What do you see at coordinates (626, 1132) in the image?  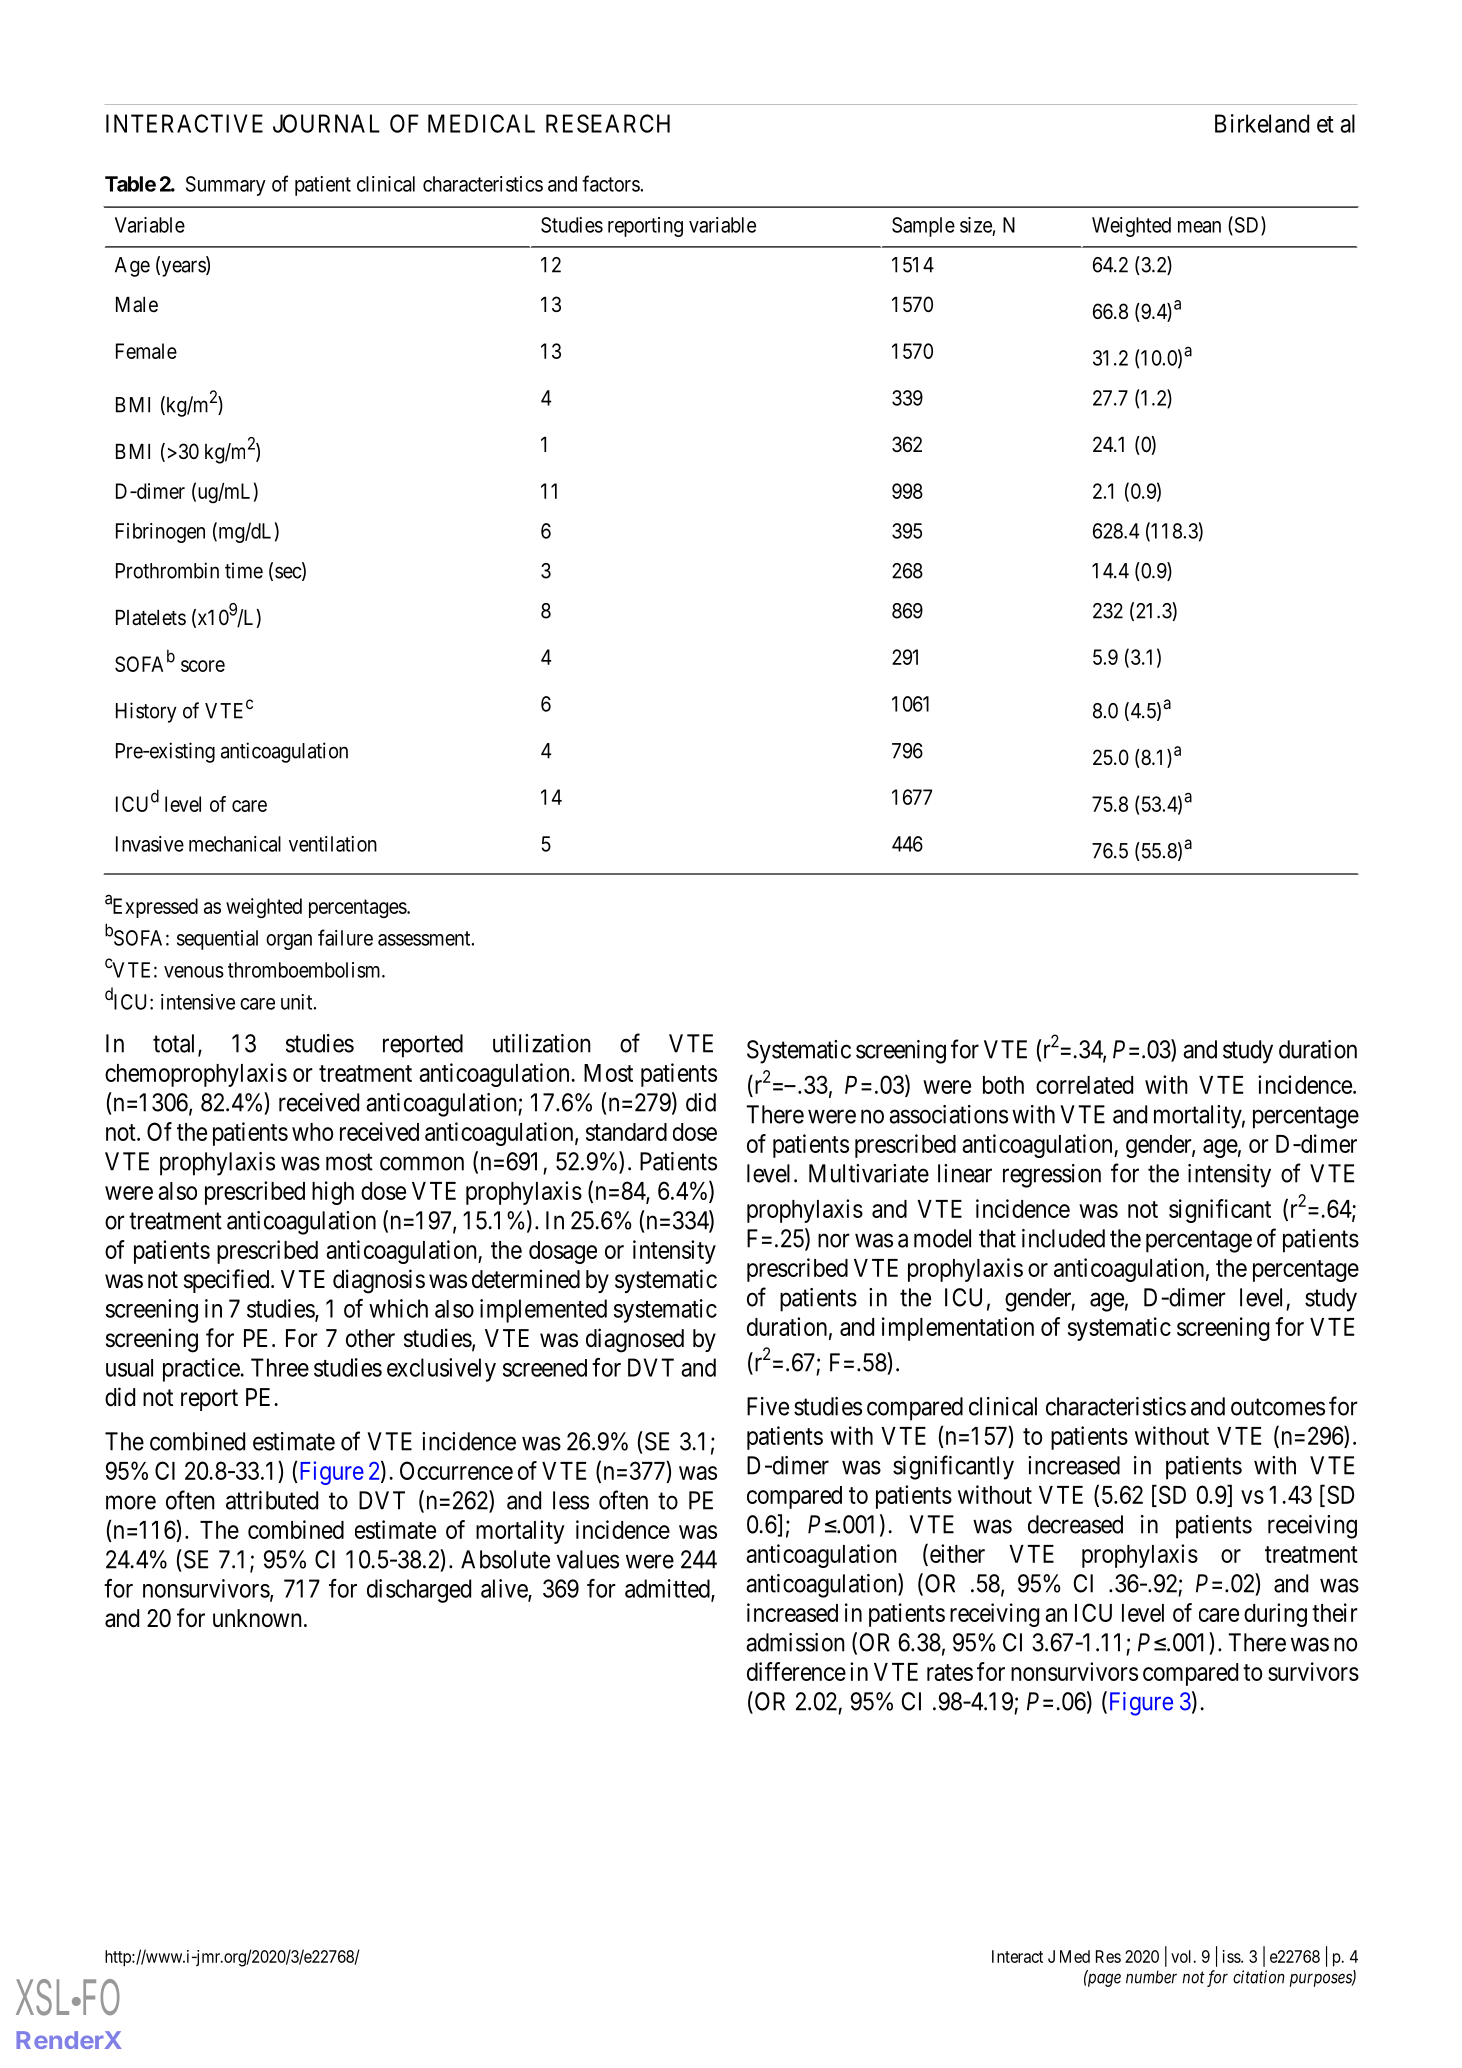 I see `standard` at bounding box center [626, 1132].
